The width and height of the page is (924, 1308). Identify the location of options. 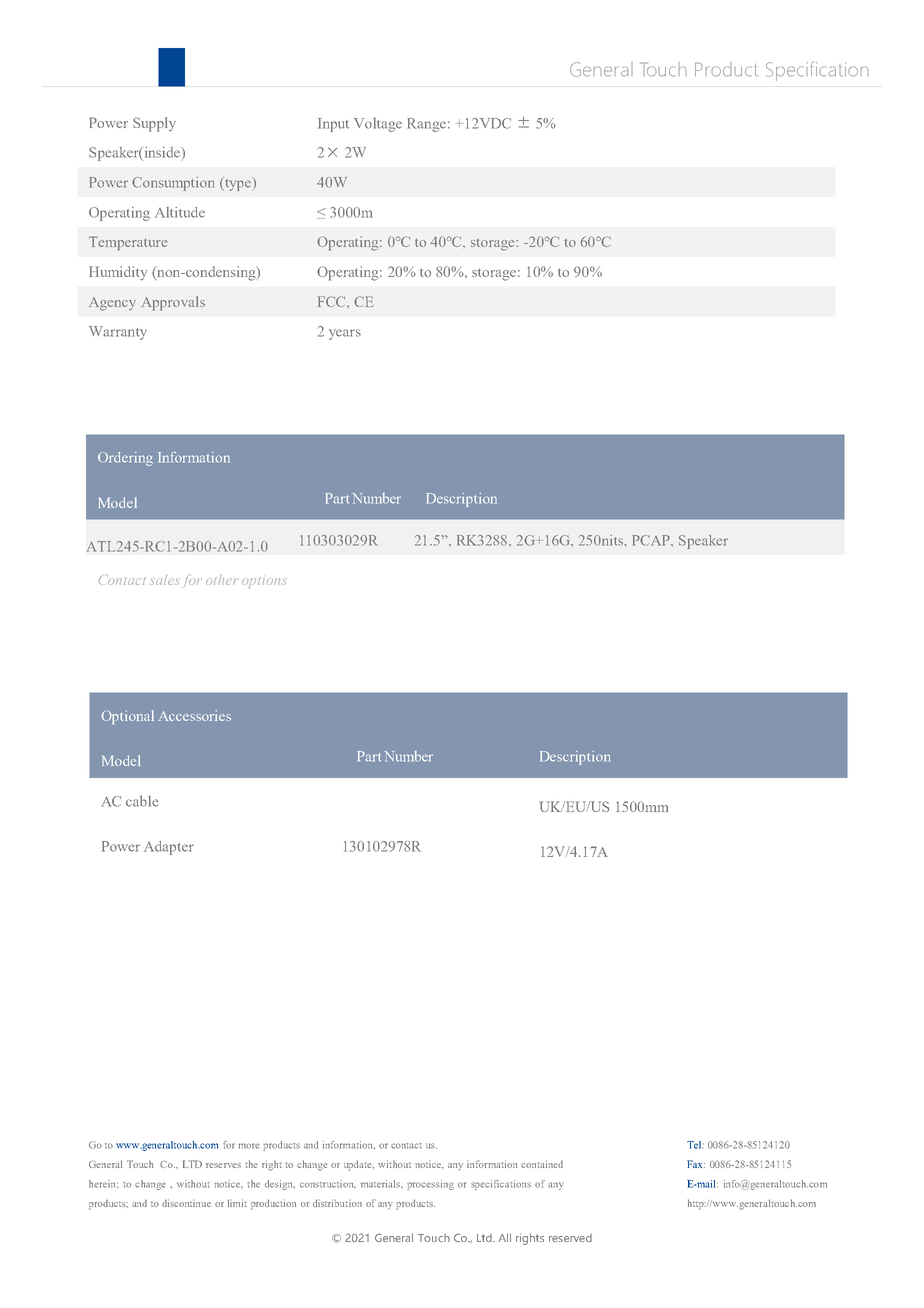
(264, 583).
